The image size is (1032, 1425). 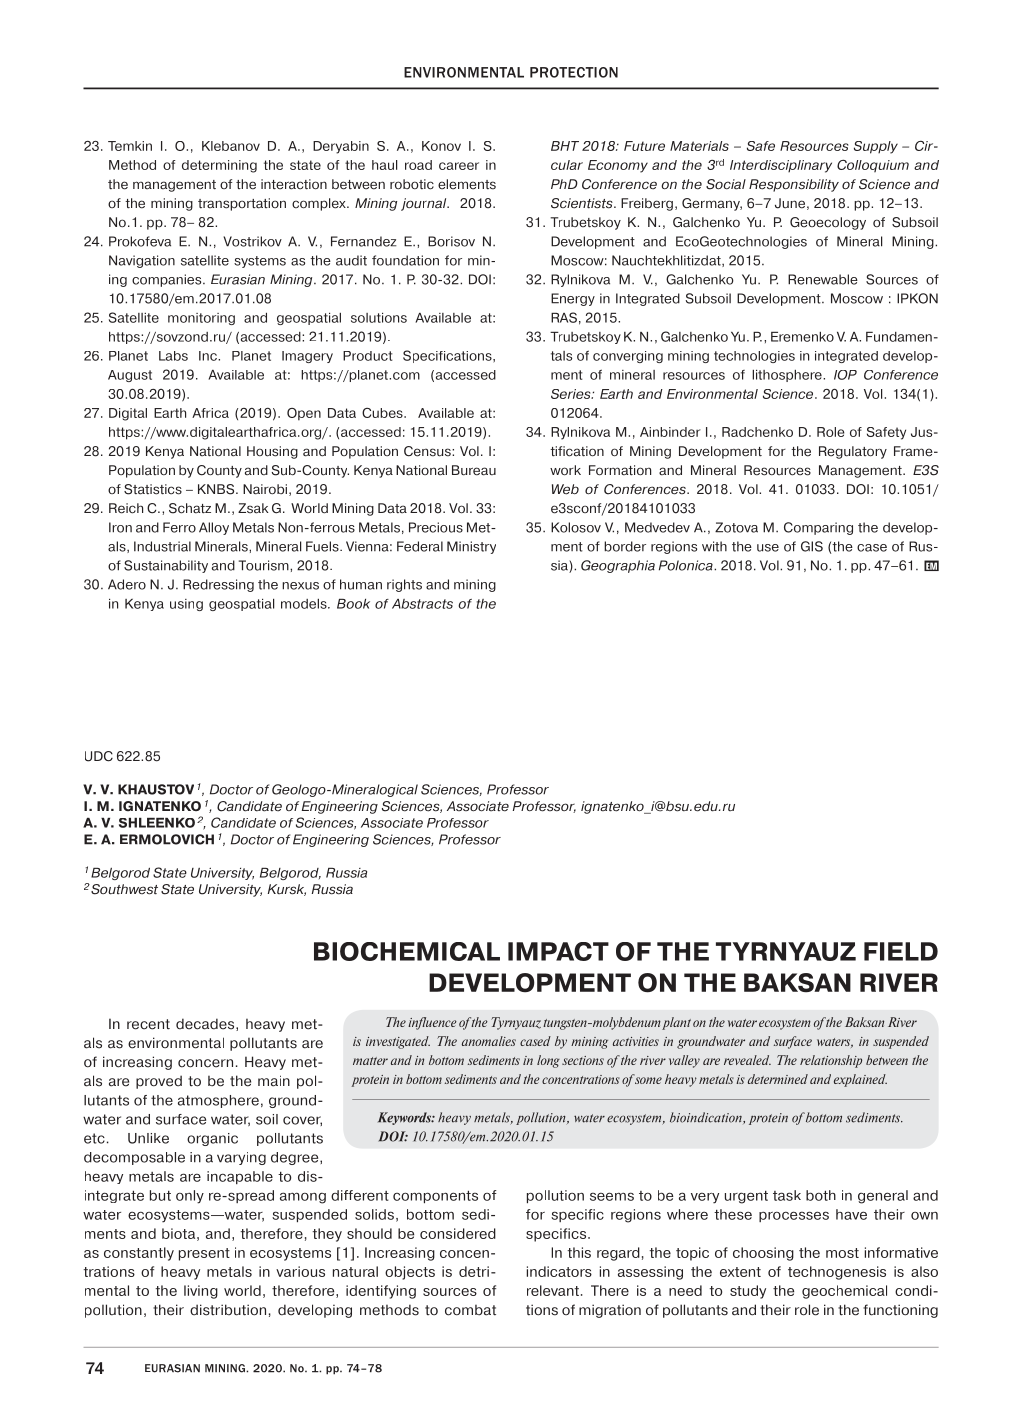 What do you see at coordinates (201, 1292) in the screenshot?
I see `living` at bounding box center [201, 1292].
